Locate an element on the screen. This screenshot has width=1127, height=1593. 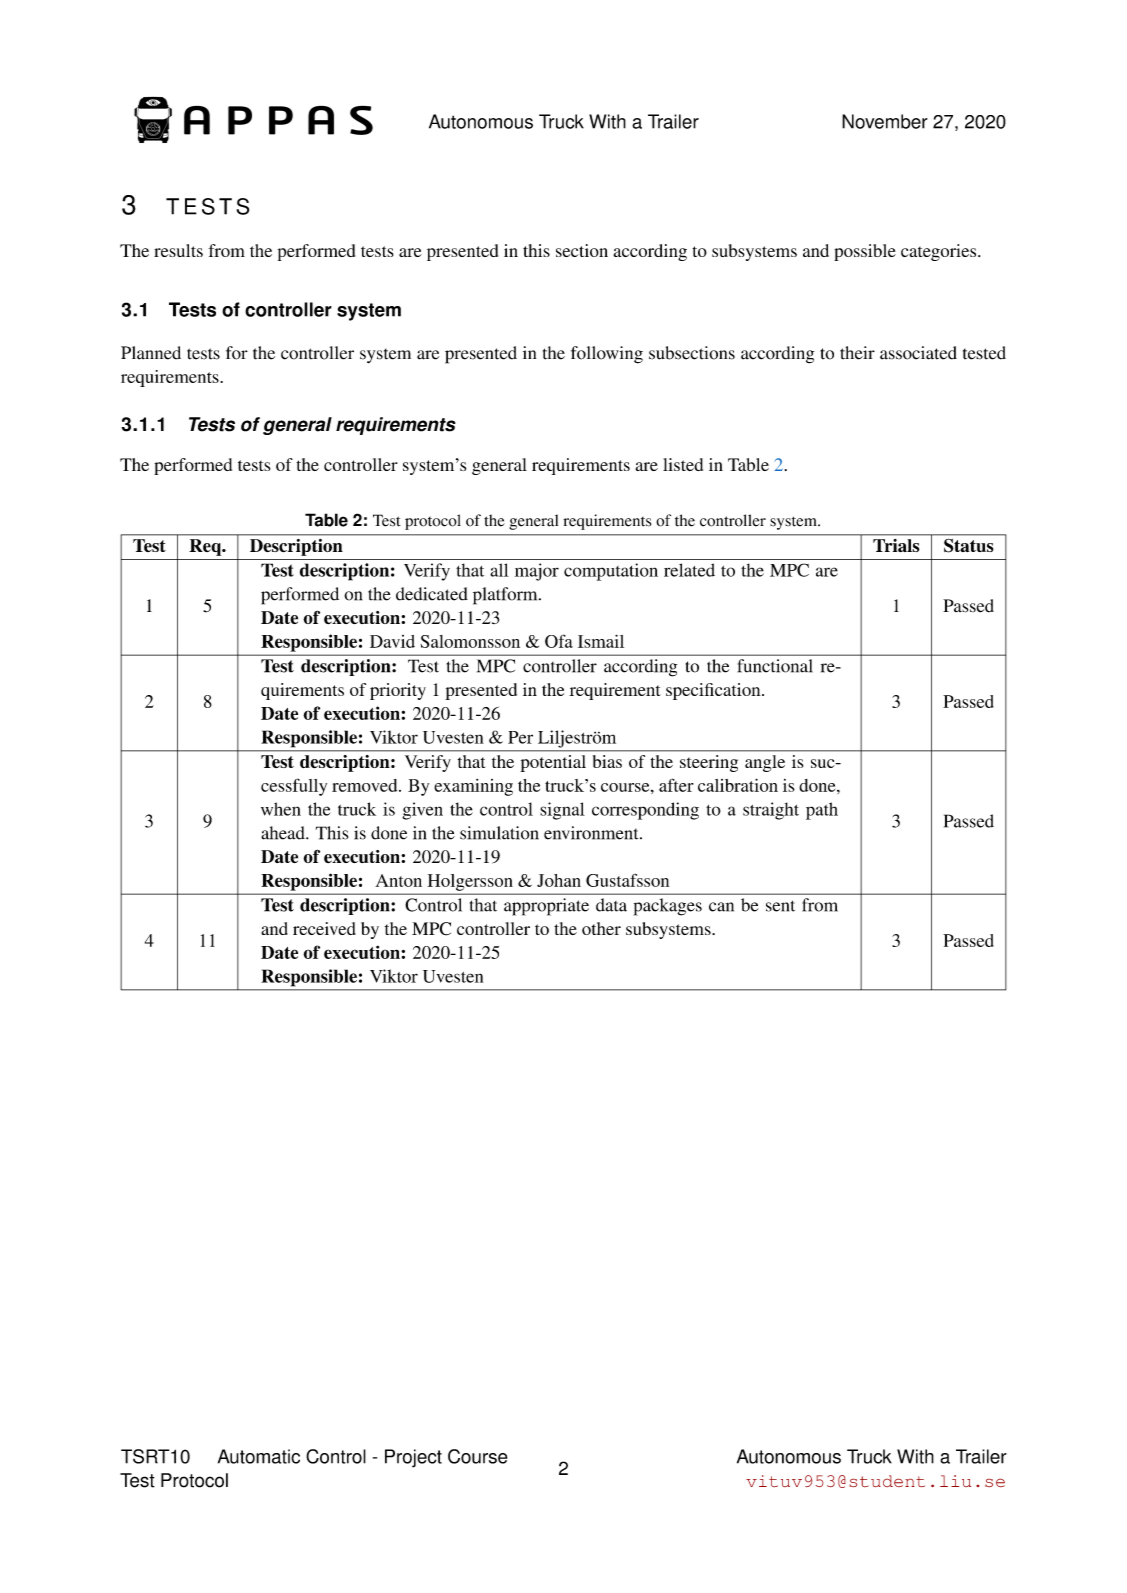
November is located at coordinates (885, 121).
